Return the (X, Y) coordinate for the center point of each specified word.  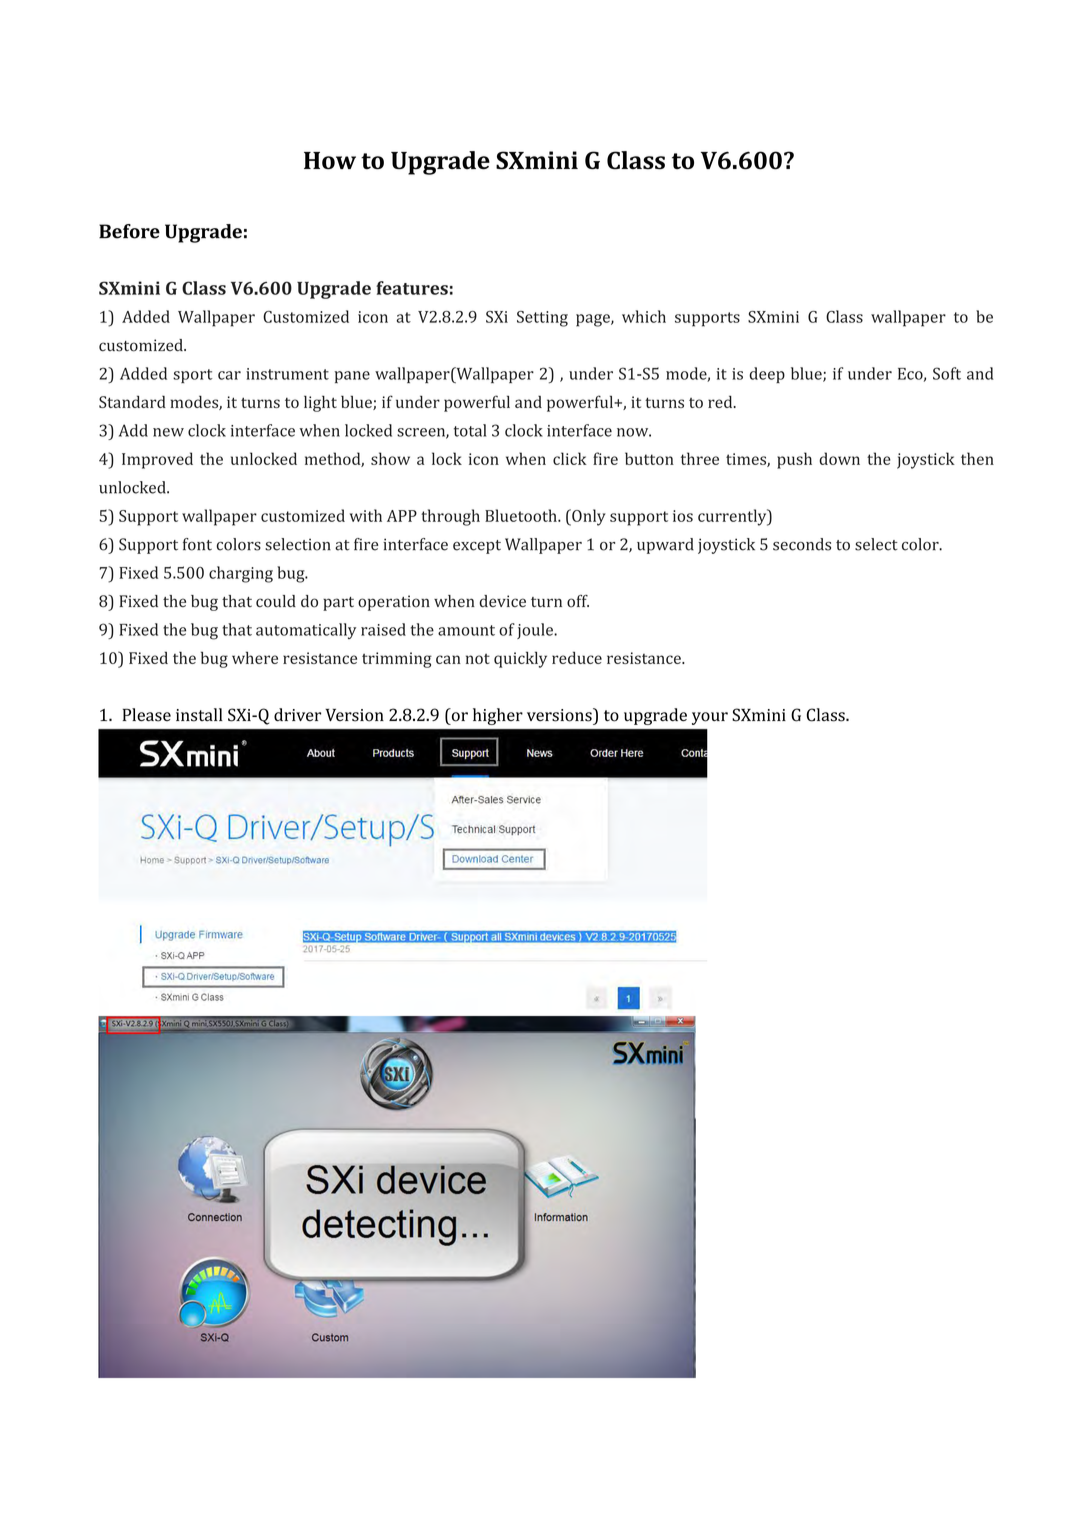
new (168, 432)
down (839, 458)
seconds (802, 544)
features (412, 288)
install (199, 715)
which (644, 316)
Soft (947, 373)
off (578, 601)
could (276, 601)
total (470, 430)
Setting (542, 319)
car (229, 375)
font (197, 544)
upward (665, 546)
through (450, 517)
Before (129, 231)
